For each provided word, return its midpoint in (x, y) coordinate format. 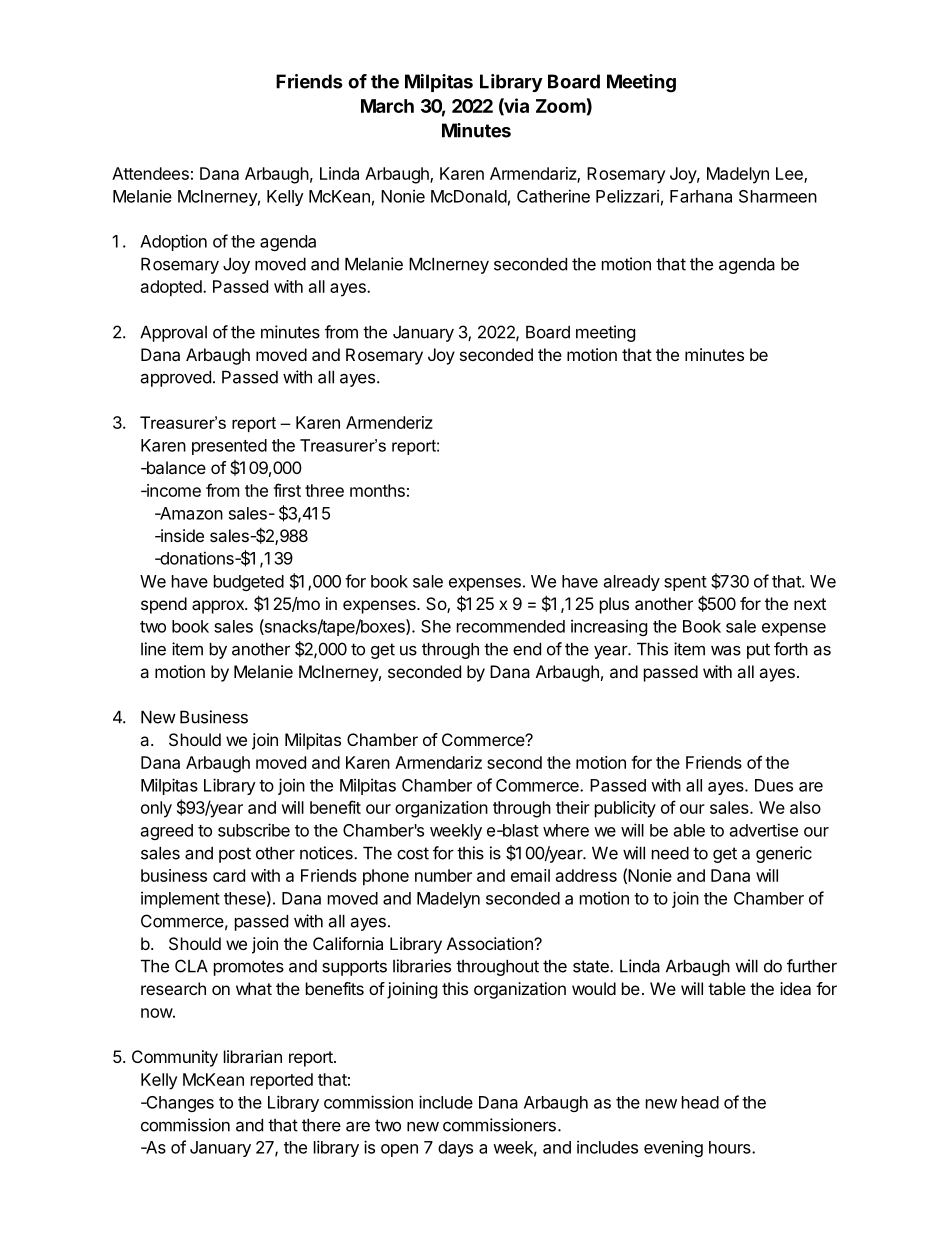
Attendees (150, 173)
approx (219, 607)
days (455, 1149)
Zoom (561, 106)
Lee (790, 174)
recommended (511, 626)
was (726, 650)
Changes (179, 1104)
